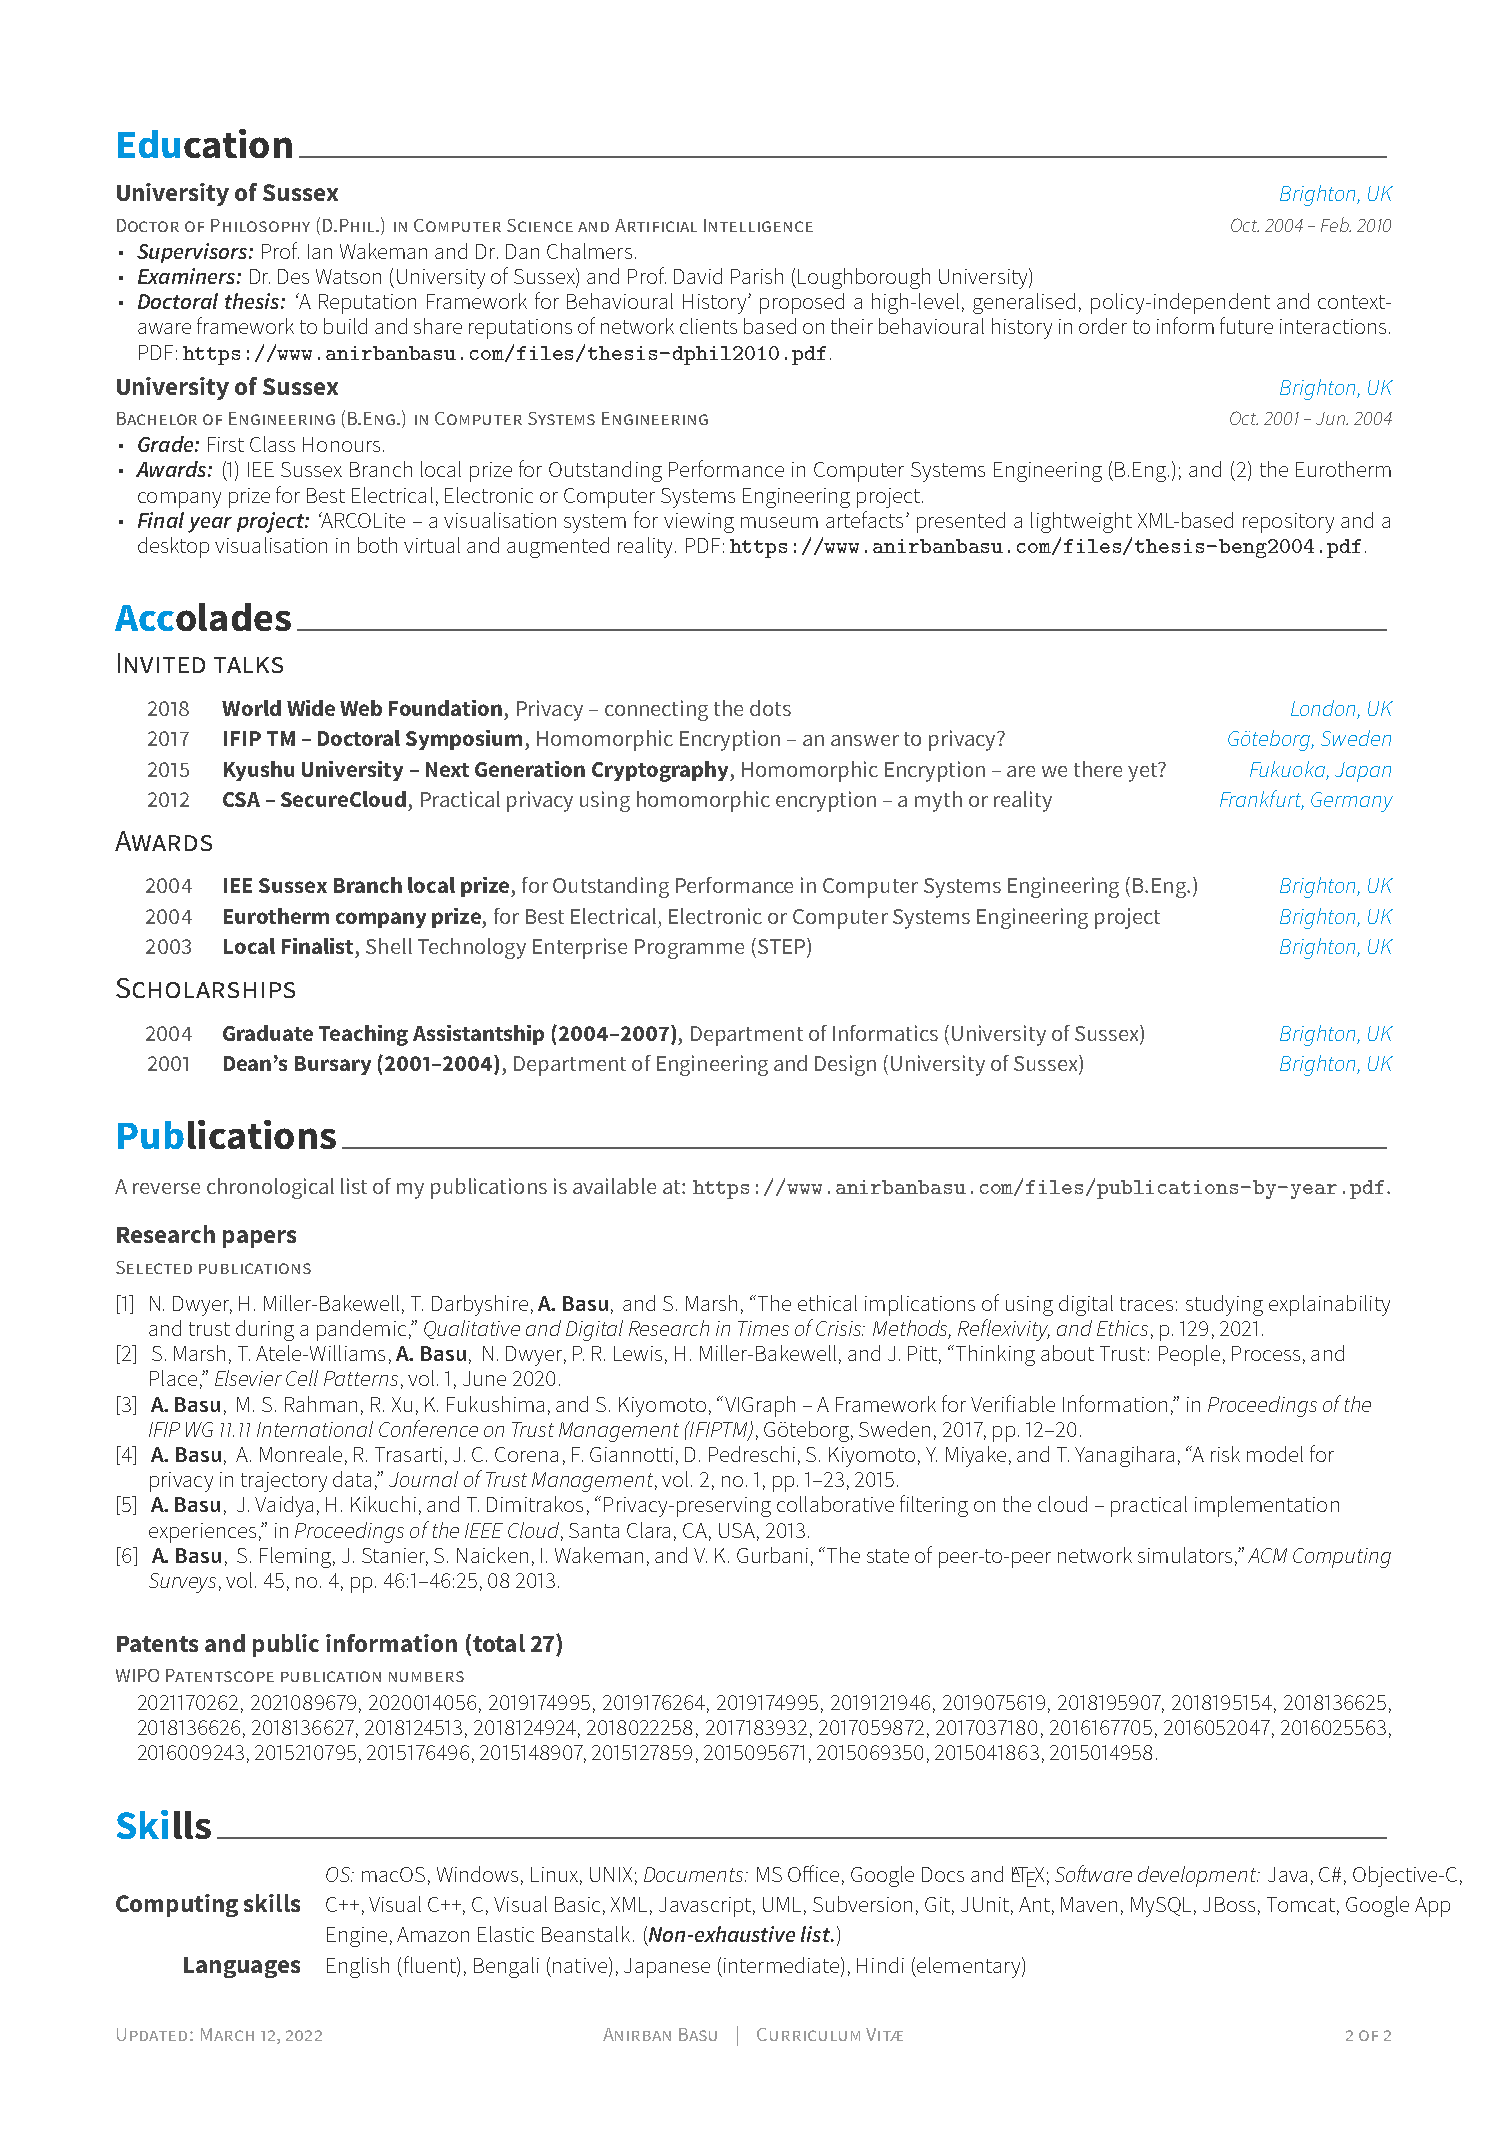 Image resolution: width=1507 pixels, height=2131 pixels. Describe the element at coordinates (770, 708) in the screenshot. I see `dots` at that location.
